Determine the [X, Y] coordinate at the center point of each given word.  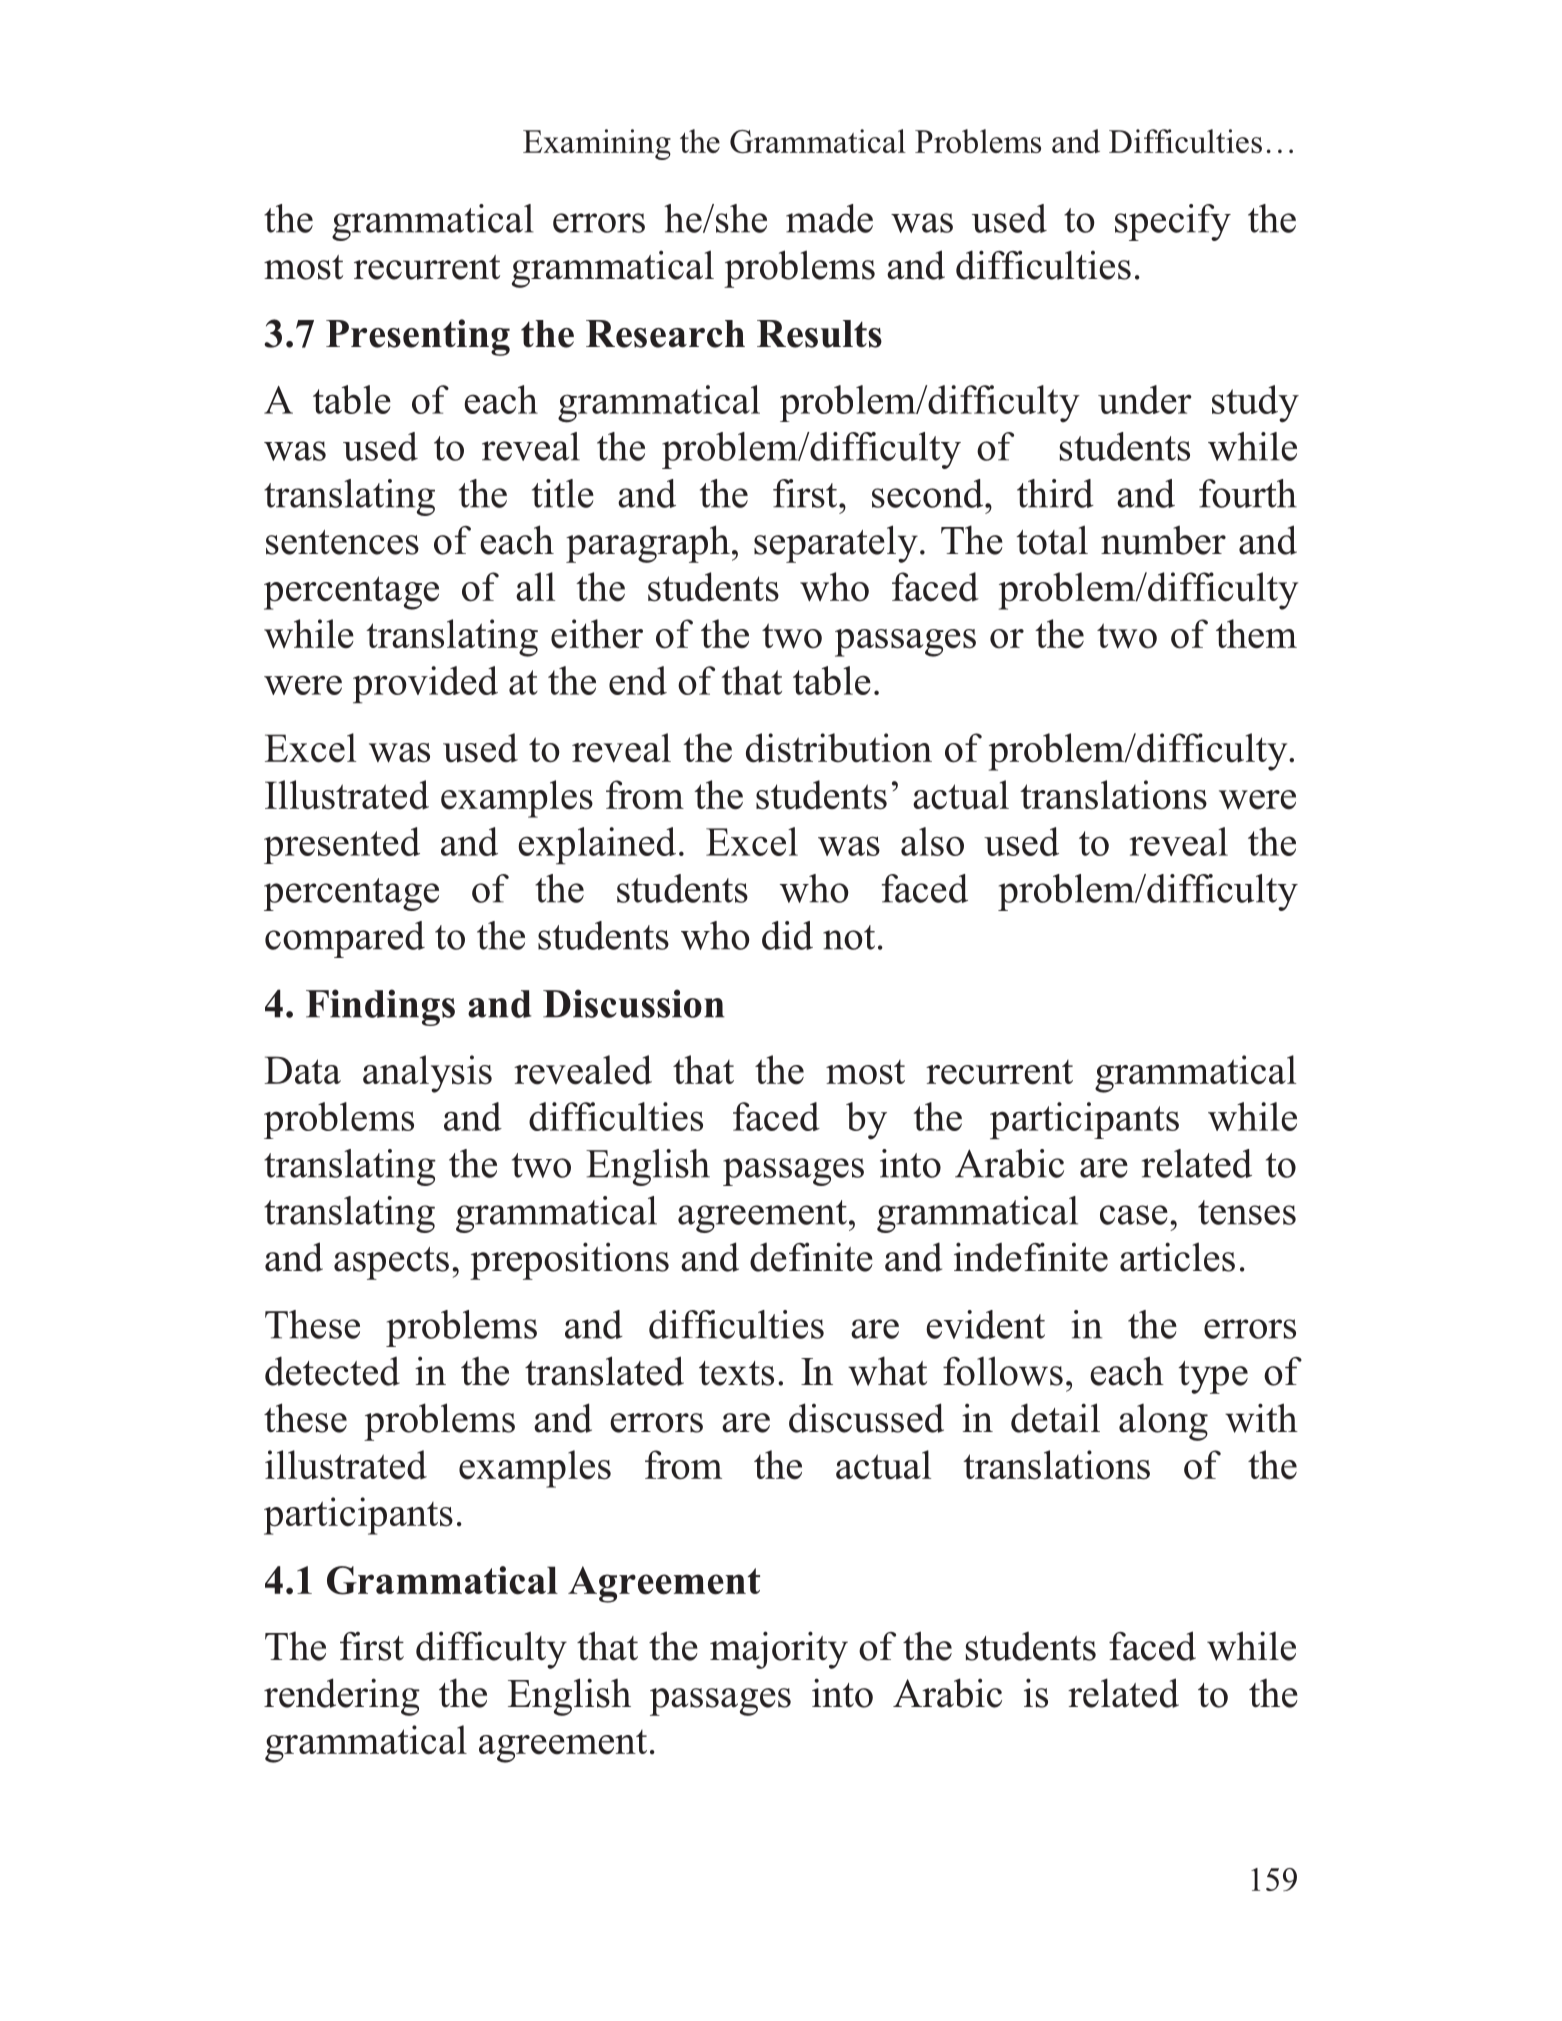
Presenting [418, 337]
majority [779, 1650]
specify [1173, 222]
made [829, 218]
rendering [342, 1697]
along [1163, 1422]
